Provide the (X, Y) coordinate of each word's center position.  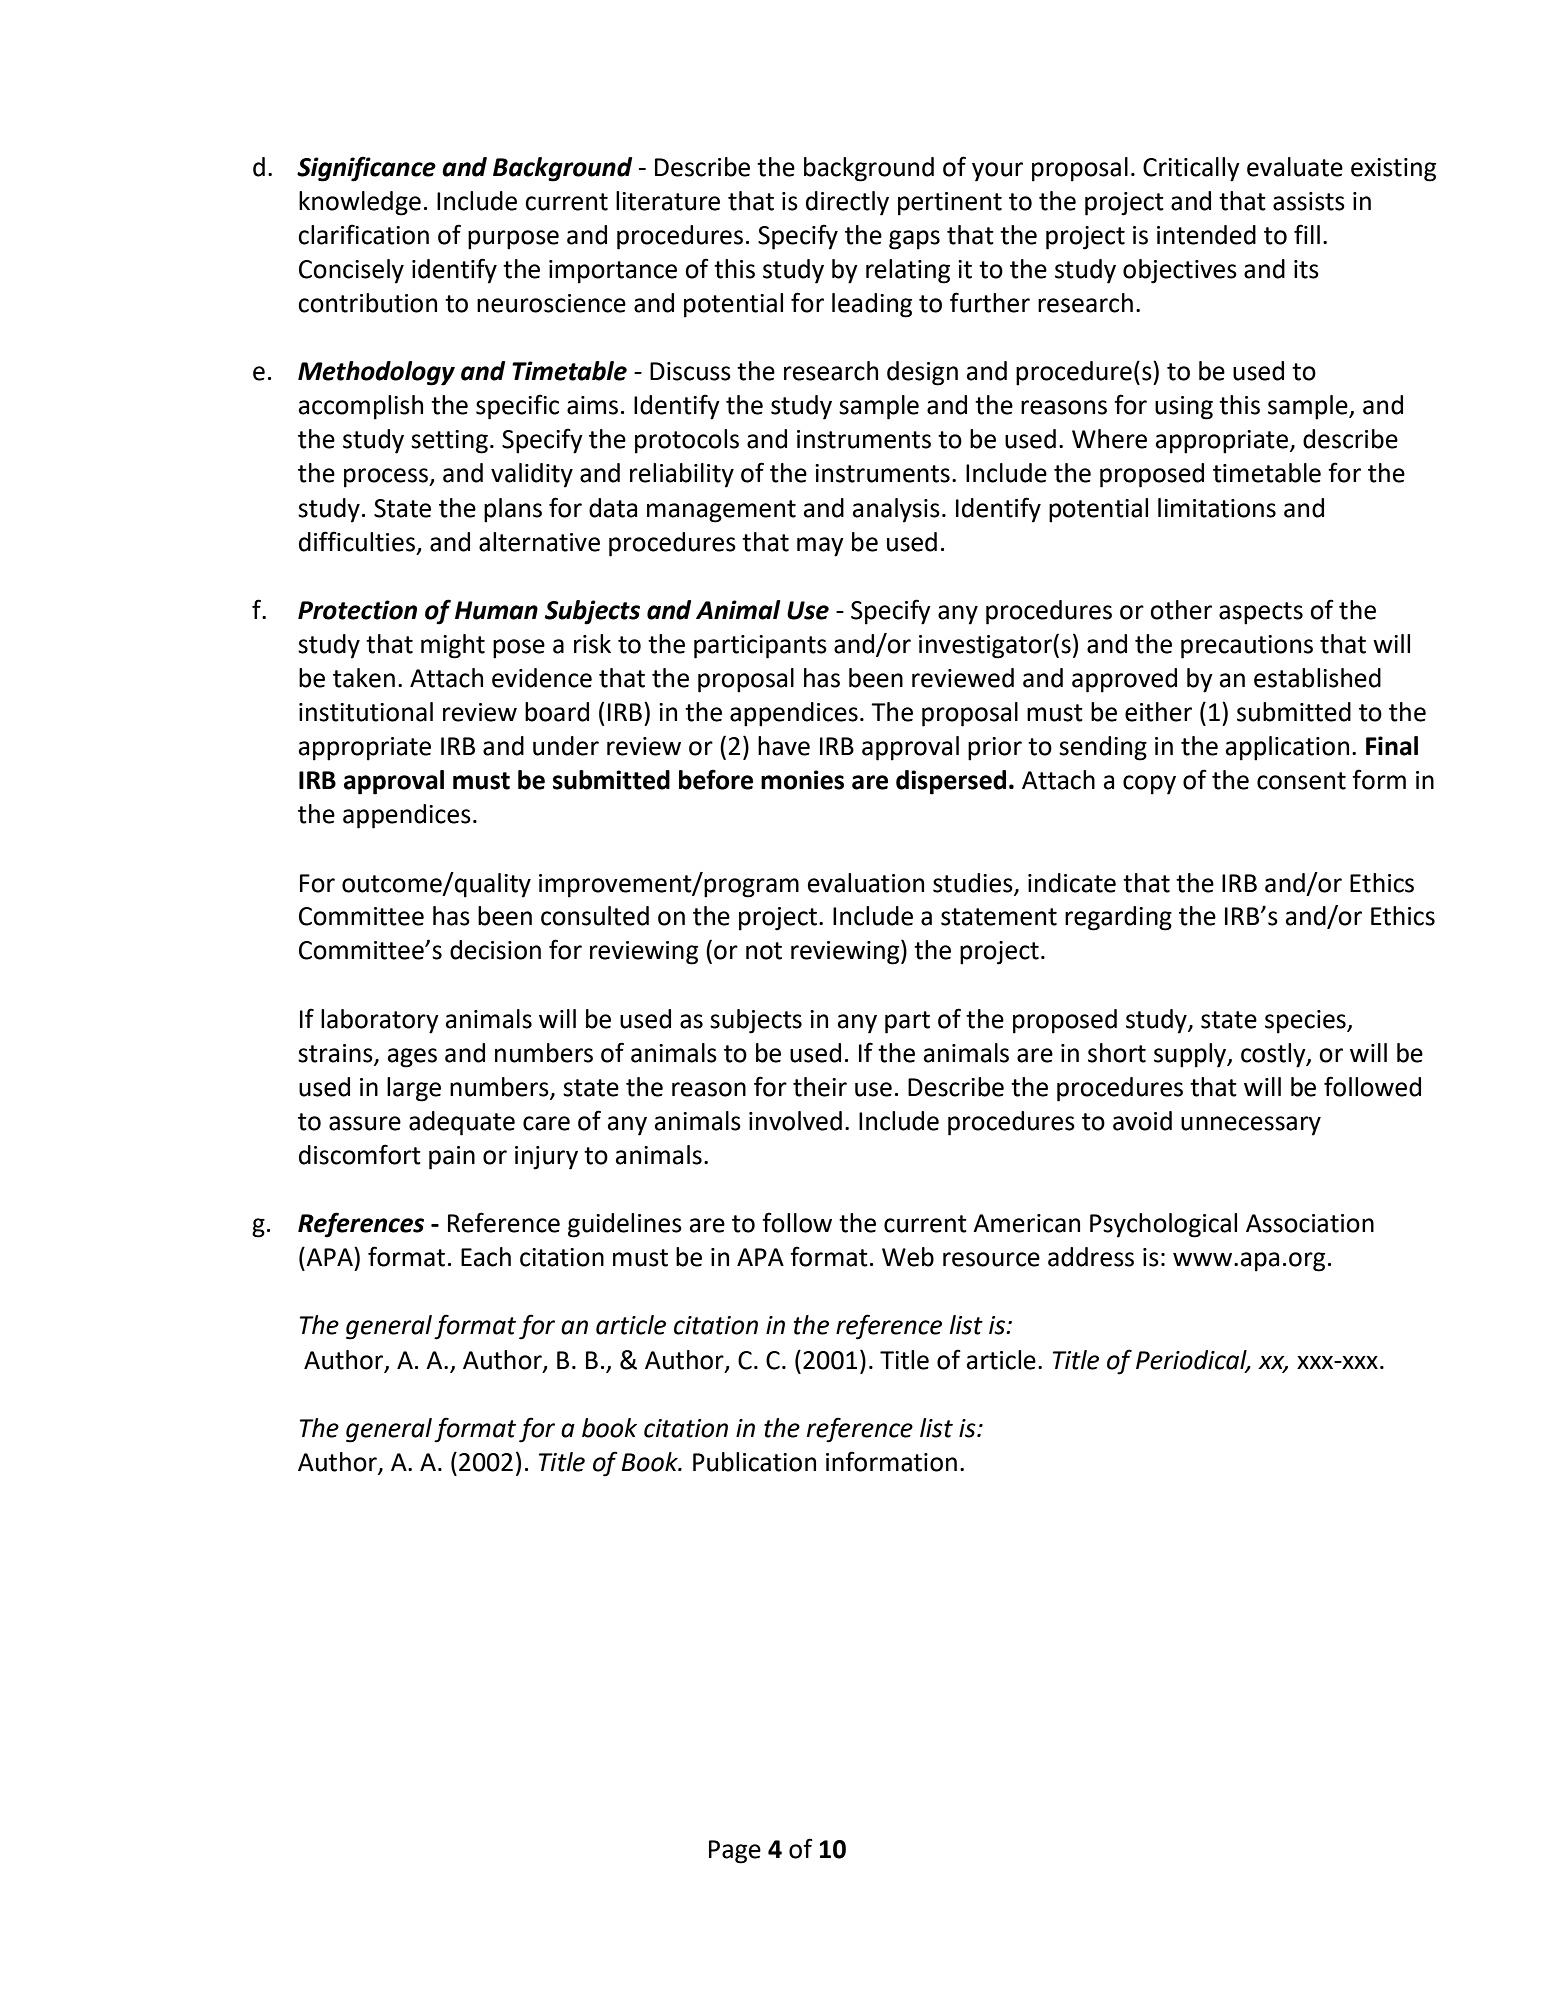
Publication (754, 1462)
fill (1307, 234)
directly (847, 203)
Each (486, 1257)
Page (735, 1852)
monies (802, 780)
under (566, 746)
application (1287, 748)
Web (908, 1257)
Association (1310, 1223)
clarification (363, 234)
